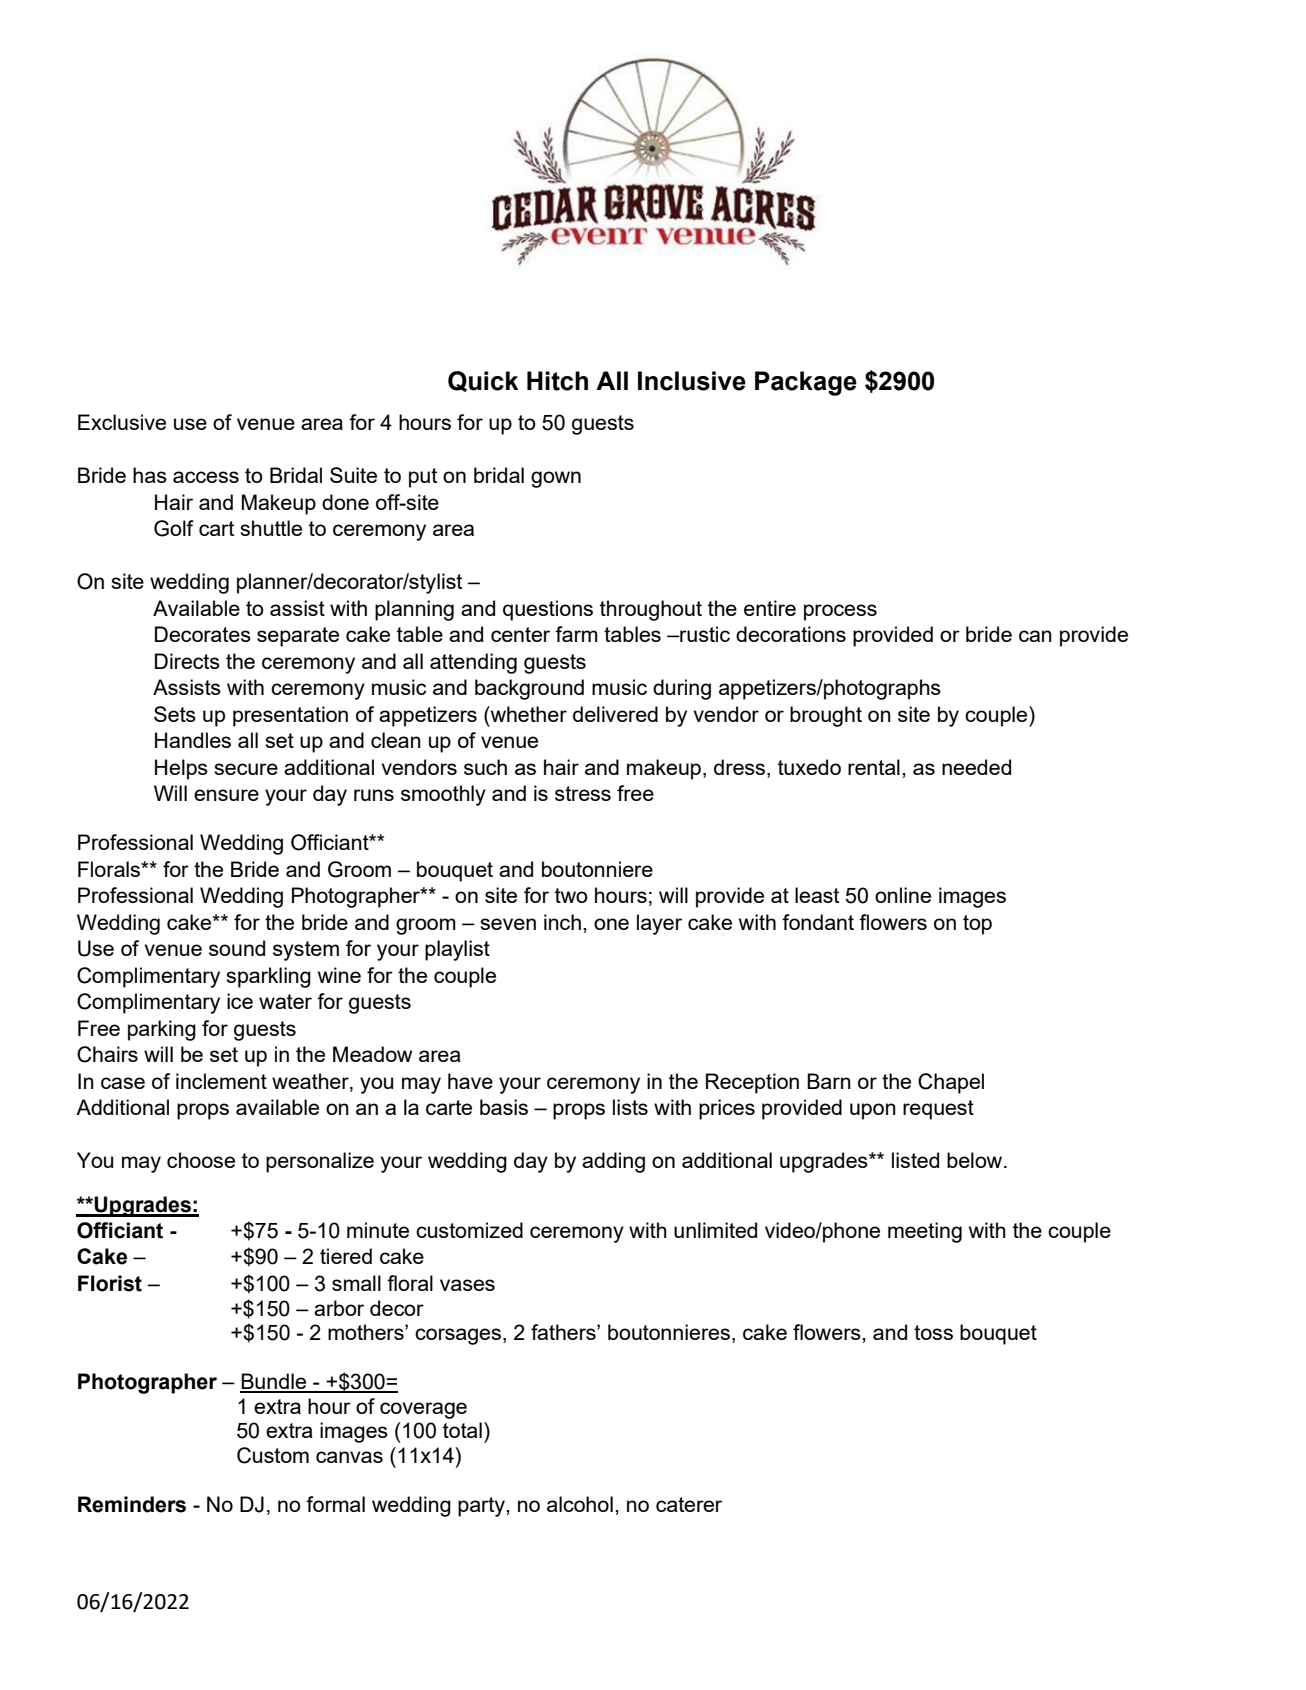 The height and width of the page is (1690, 1306). What do you see at coordinates (557, 381) in the page?
I see `Hitch` at bounding box center [557, 381].
